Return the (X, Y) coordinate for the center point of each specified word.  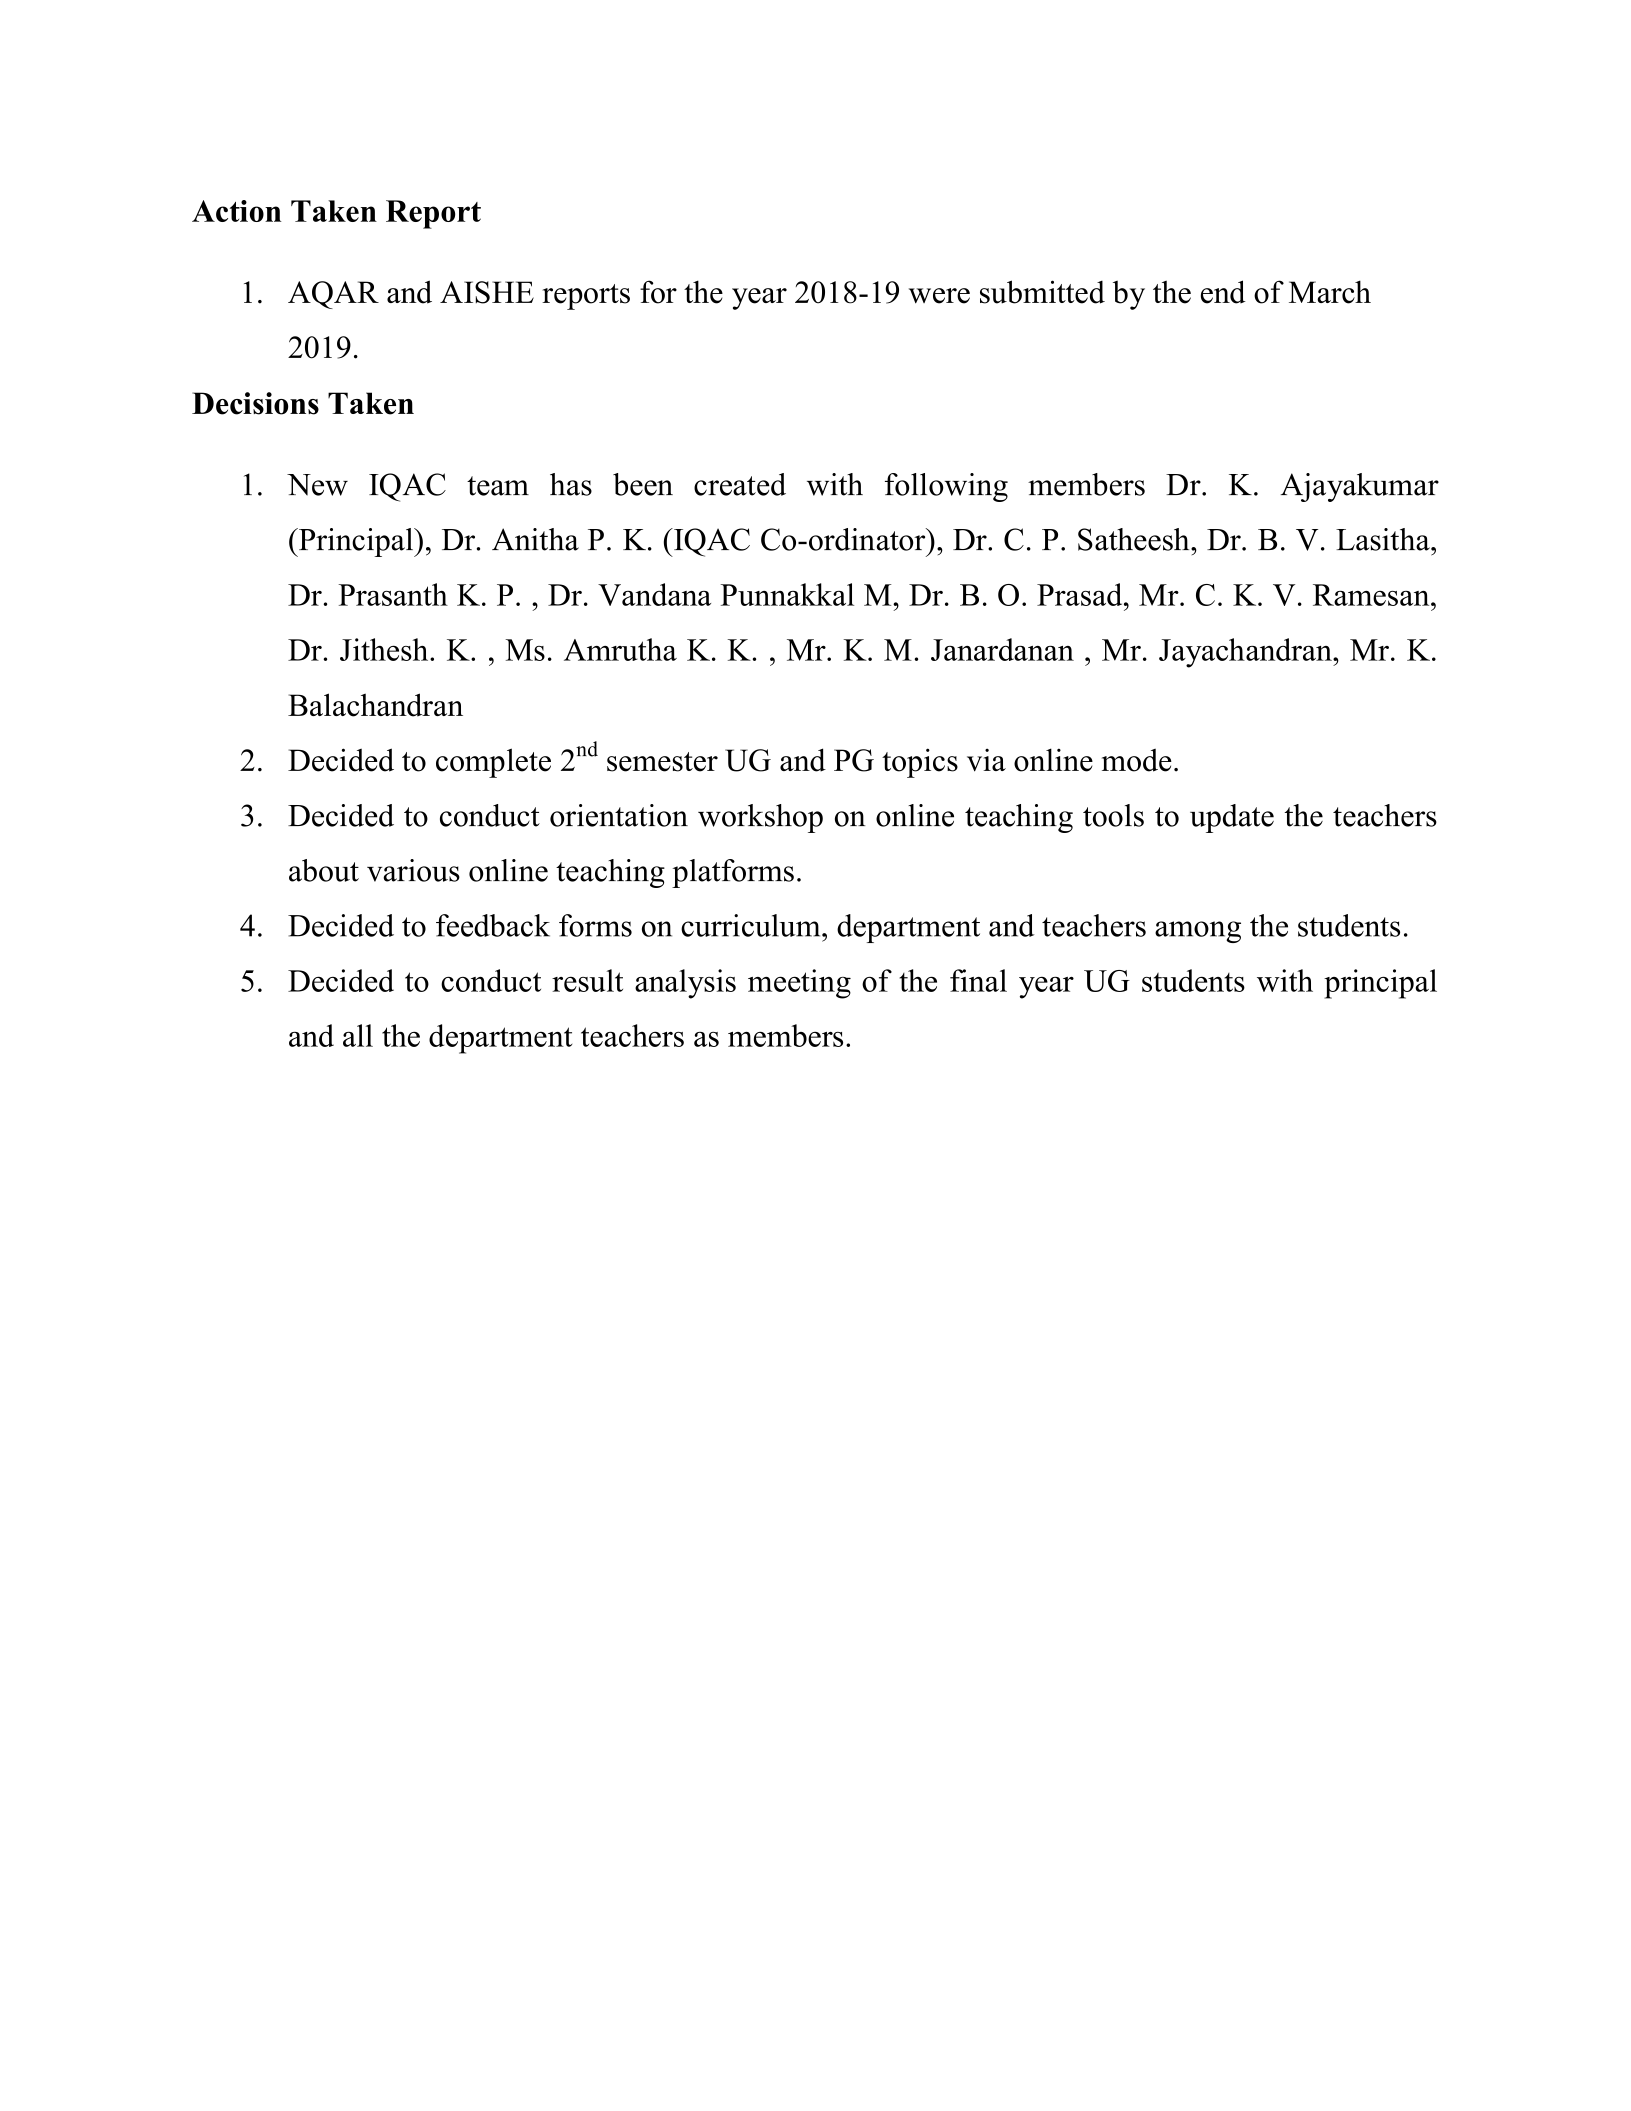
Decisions (255, 403)
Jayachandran (1246, 653)
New (317, 485)
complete (493, 763)
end (1223, 292)
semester (662, 762)
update (1232, 818)
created (740, 484)
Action (236, 211)
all (358, 1035)
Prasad (1081, 594)
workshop (760, 818)
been (643, 484)
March (1330, 292)
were (939, 296)
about (324, 870)
